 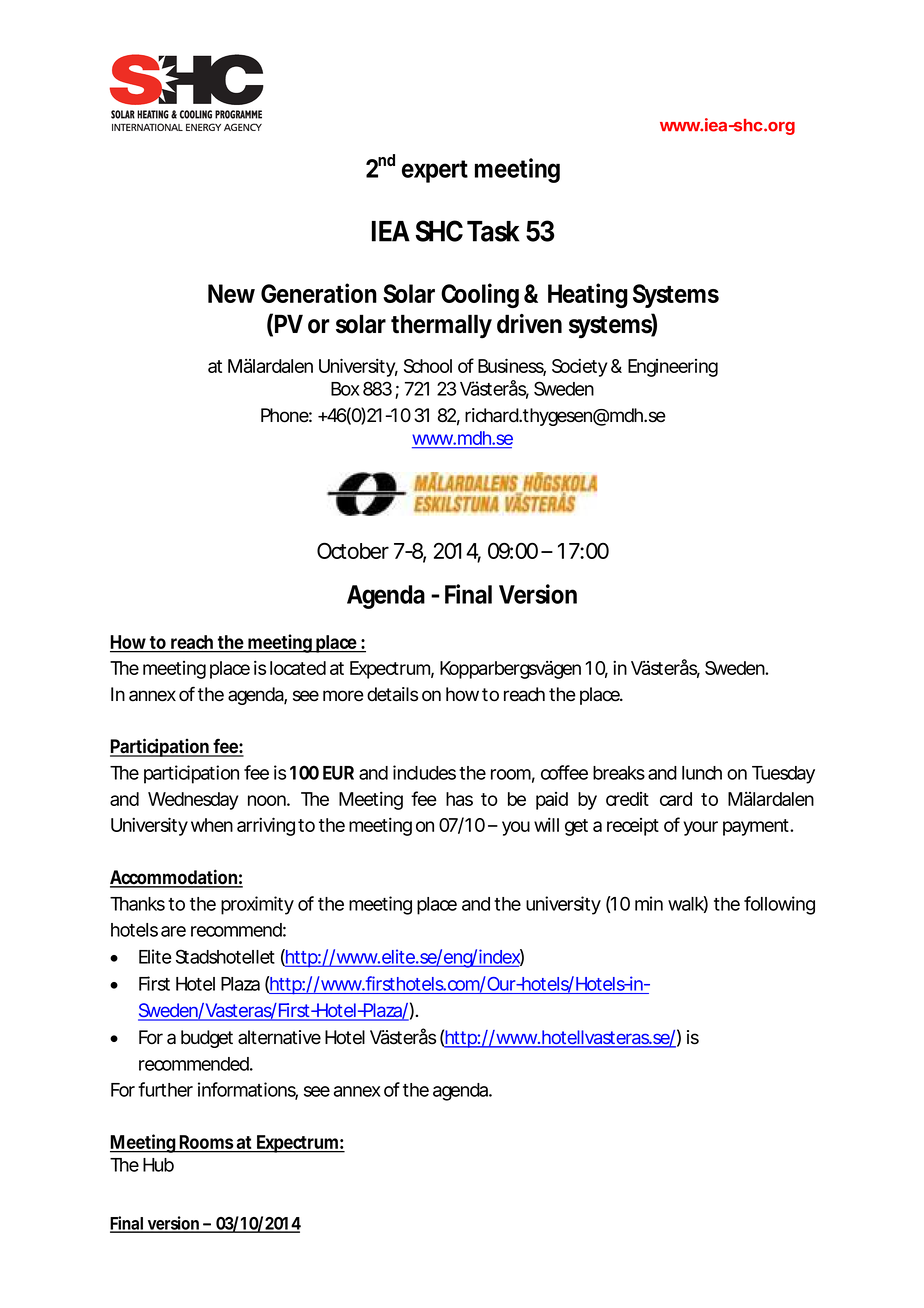 I want to click on receipt, so click(x=633, y=827).
